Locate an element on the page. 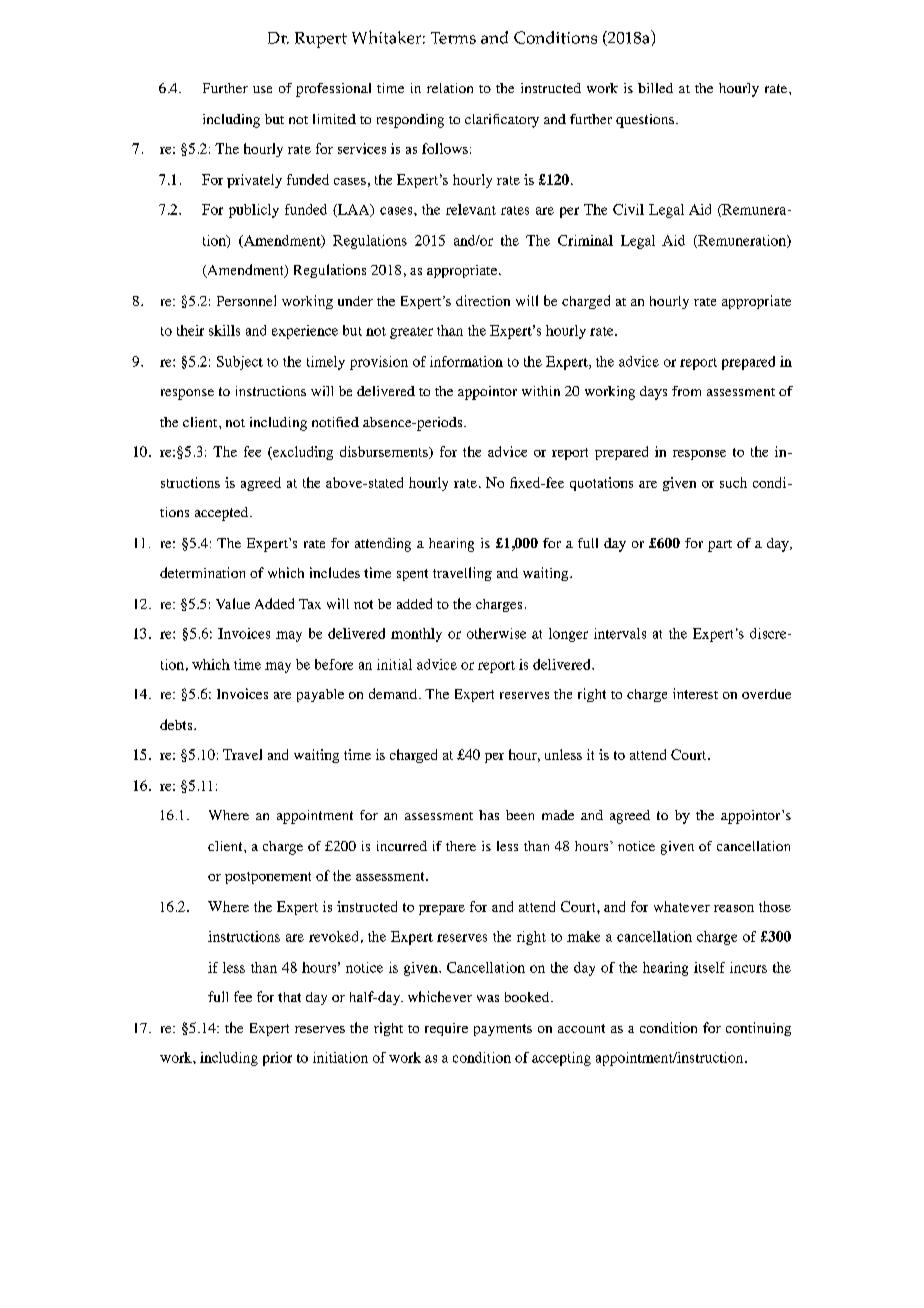 This page has width=924, height=1308. relevant is located at coordinates (471, 209).
